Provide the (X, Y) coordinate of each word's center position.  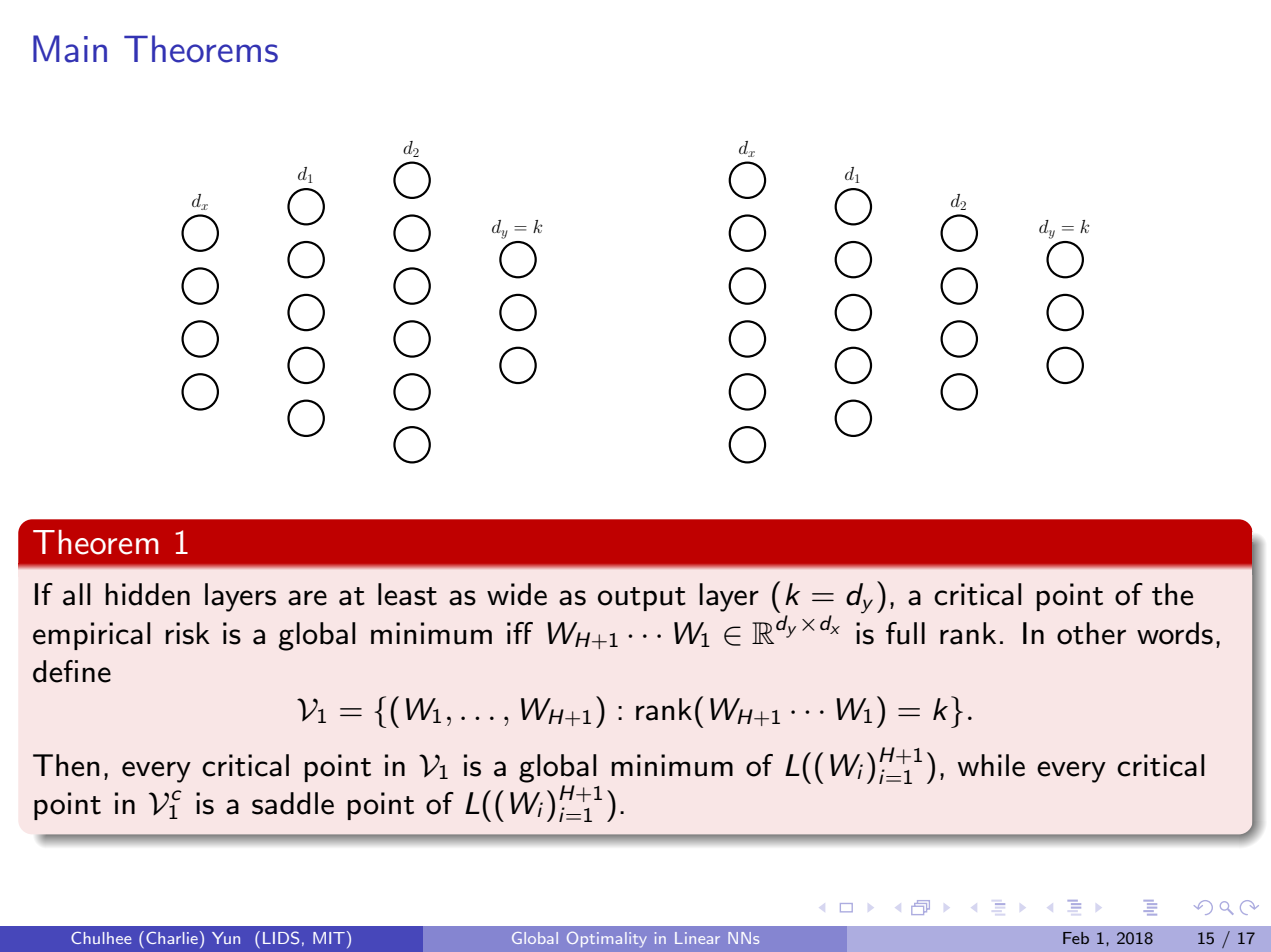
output (642, 599)
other (1091, 633)
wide (517, 594)
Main (70, 49)
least (407, 594)
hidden (147, 594)
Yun (226, 938)
